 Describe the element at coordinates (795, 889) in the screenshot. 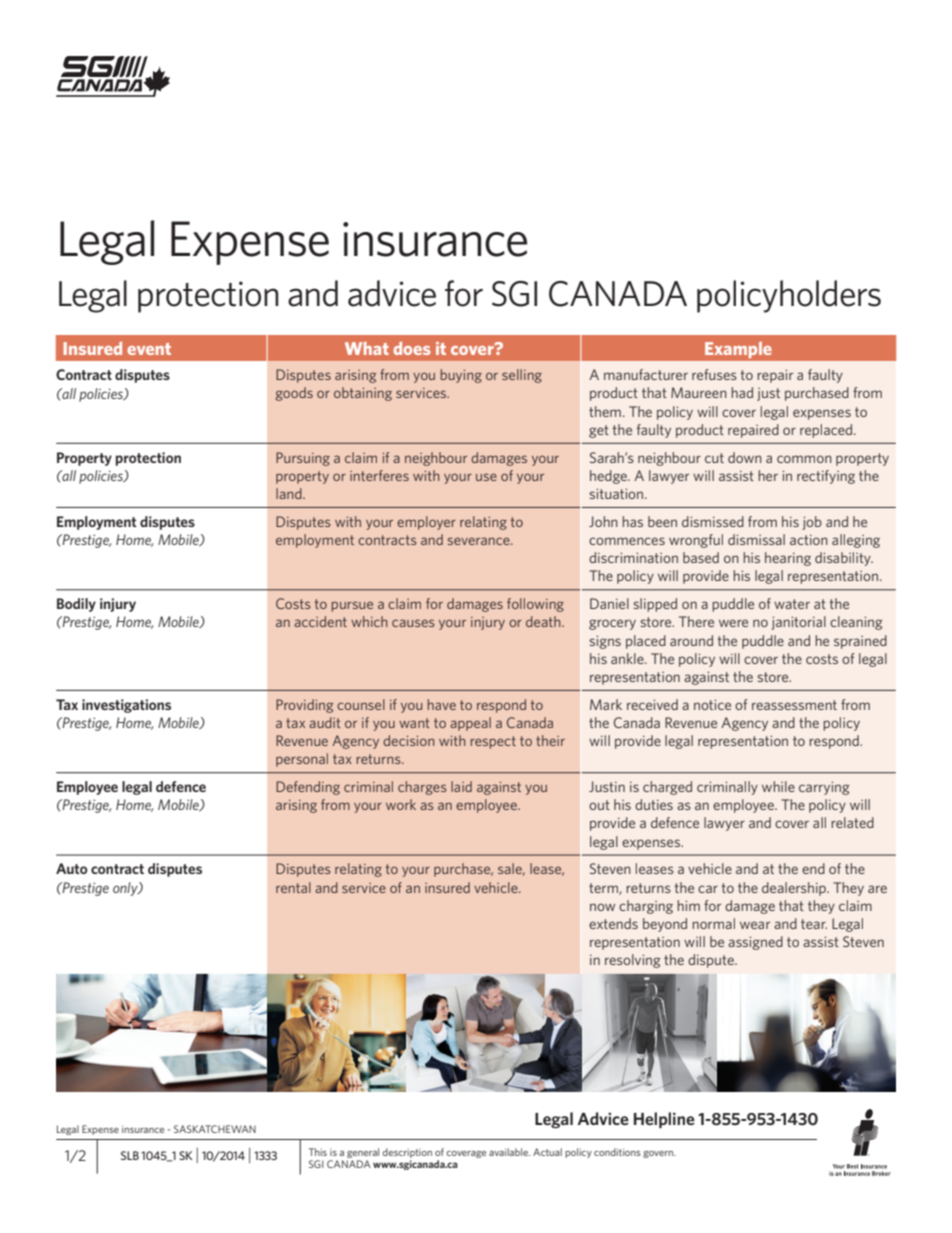

I see `dealership` at that location.
